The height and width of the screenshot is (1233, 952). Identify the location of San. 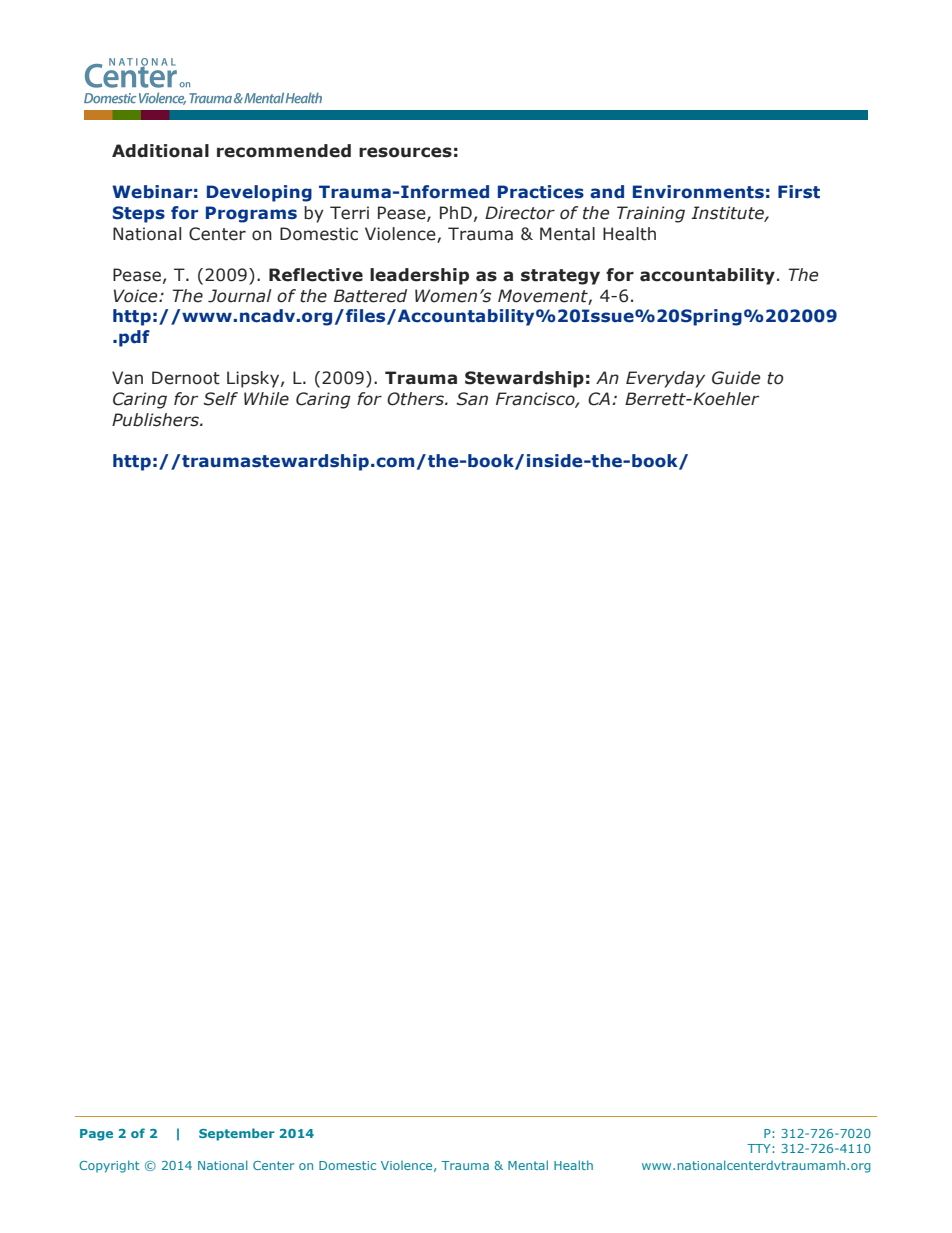
(472, 399).
